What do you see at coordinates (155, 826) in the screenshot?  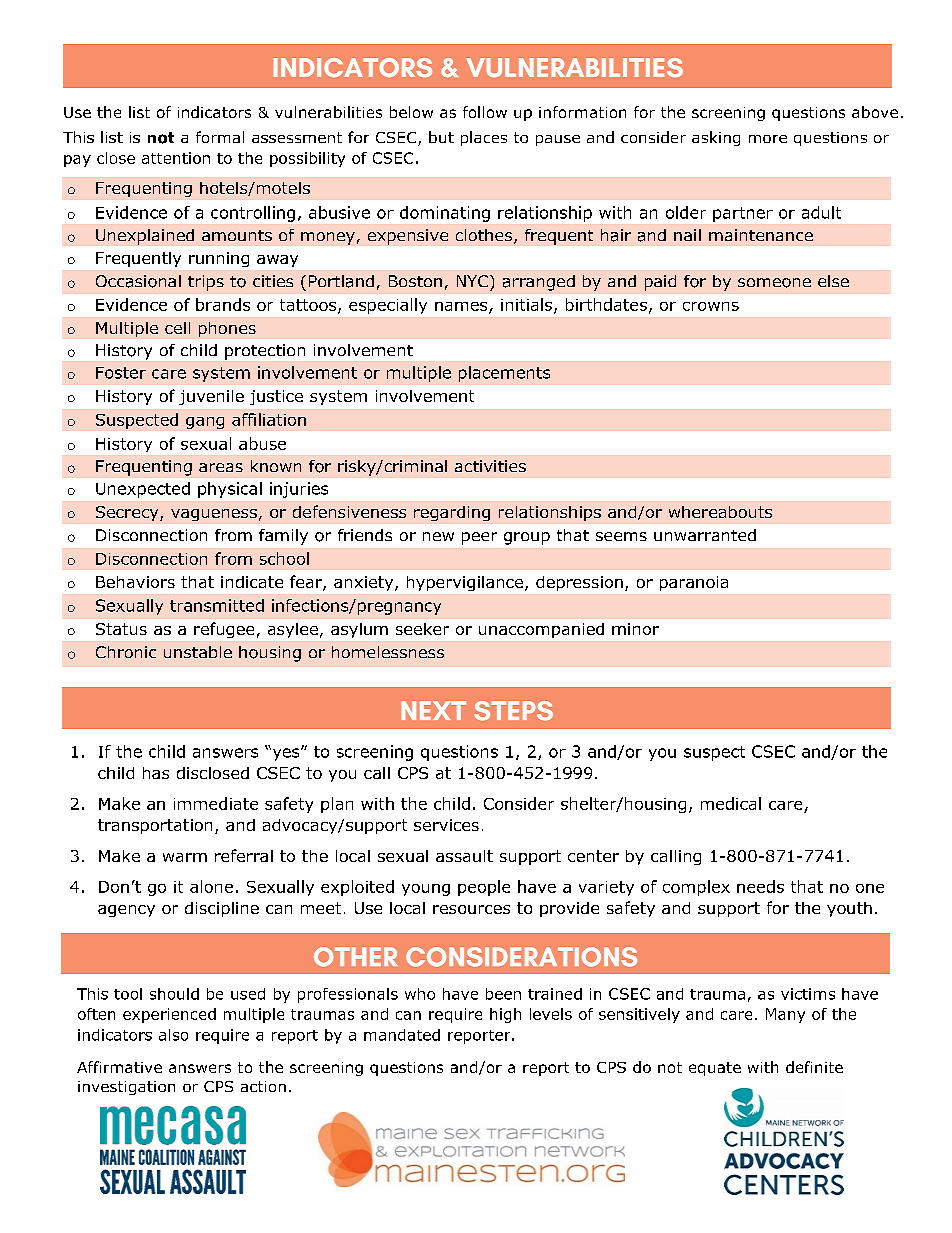 I see `transportation` at bounding box center [155, 826].
